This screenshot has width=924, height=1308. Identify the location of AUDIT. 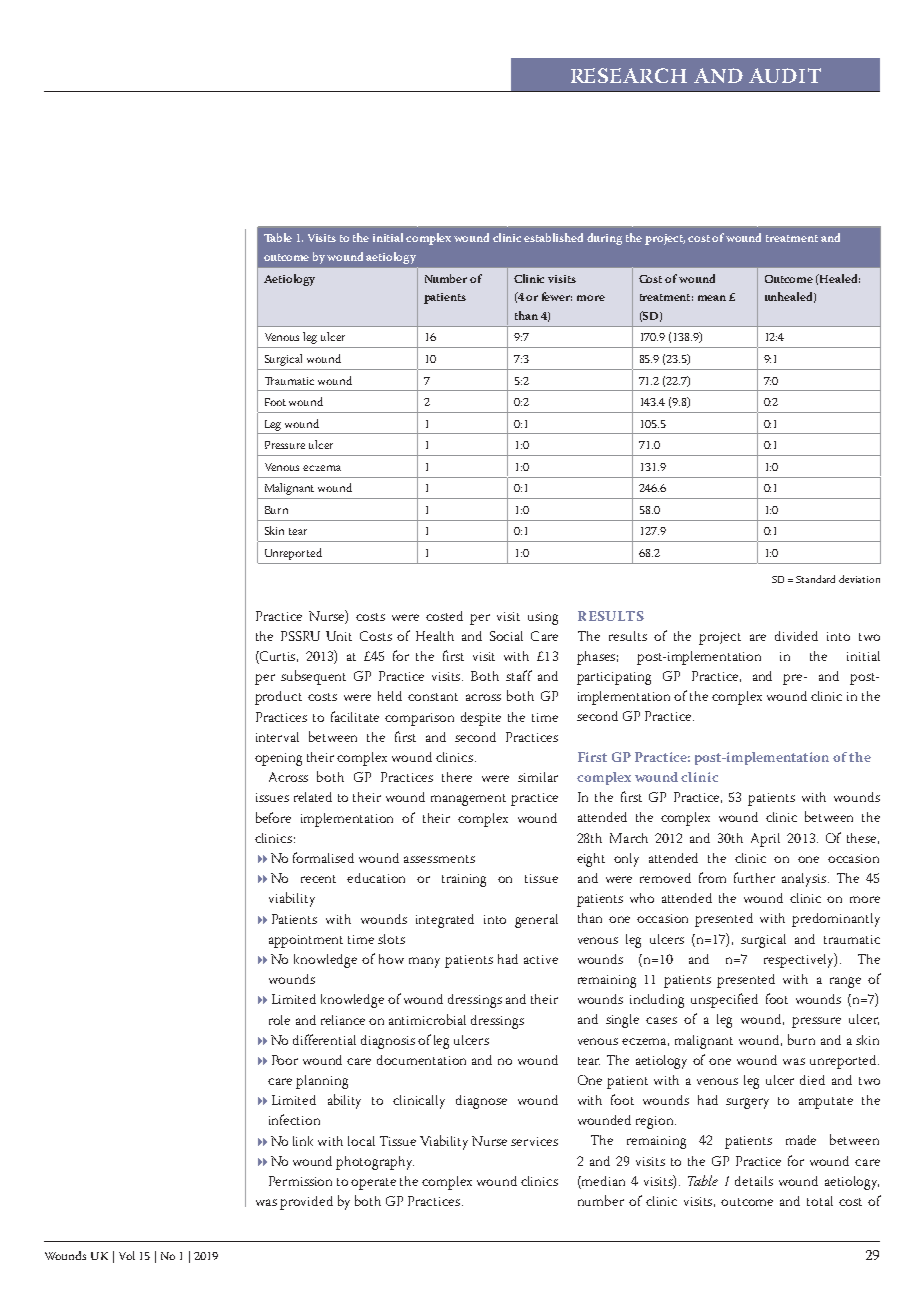
(785, 75).
